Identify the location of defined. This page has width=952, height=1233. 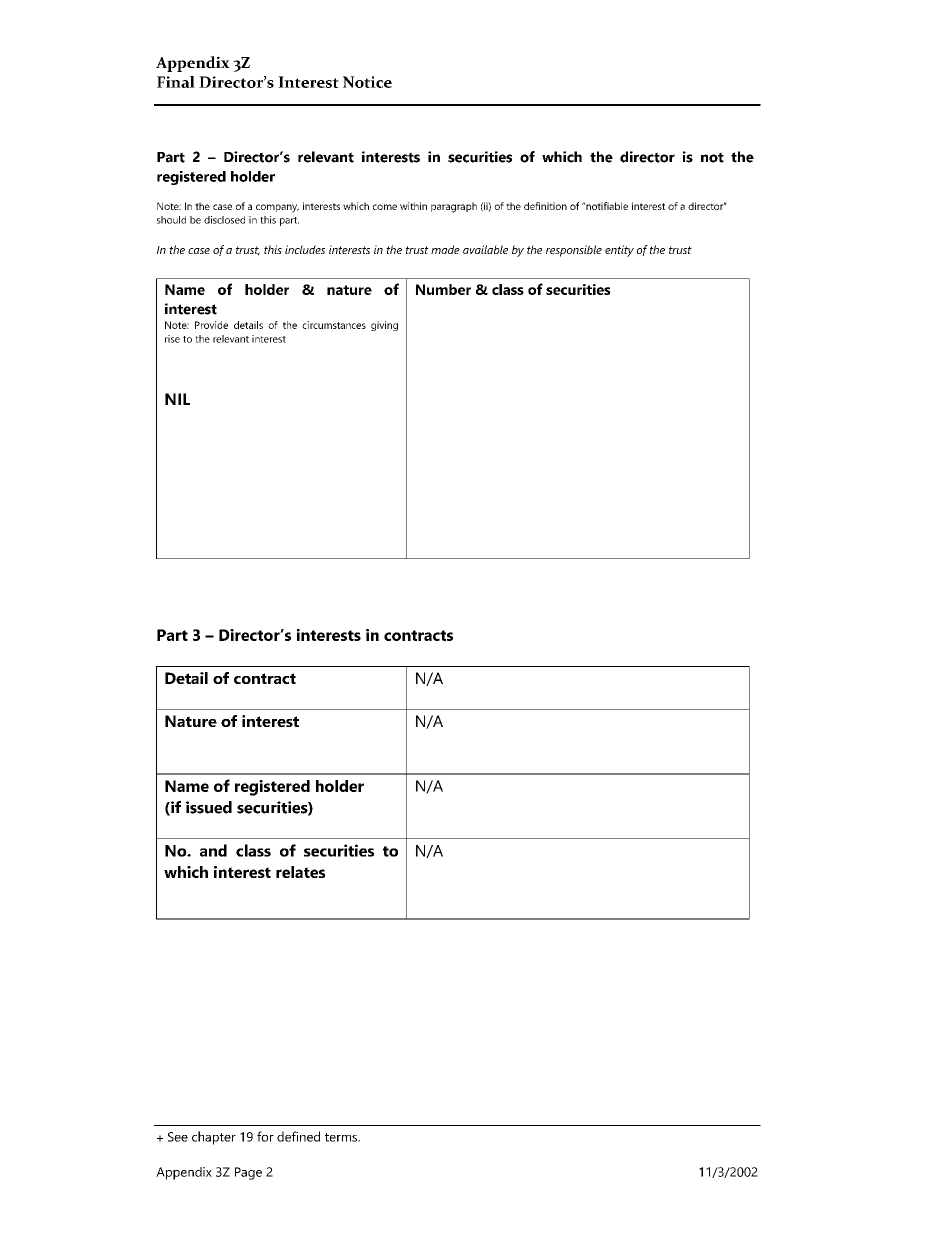
(298, 1136).
